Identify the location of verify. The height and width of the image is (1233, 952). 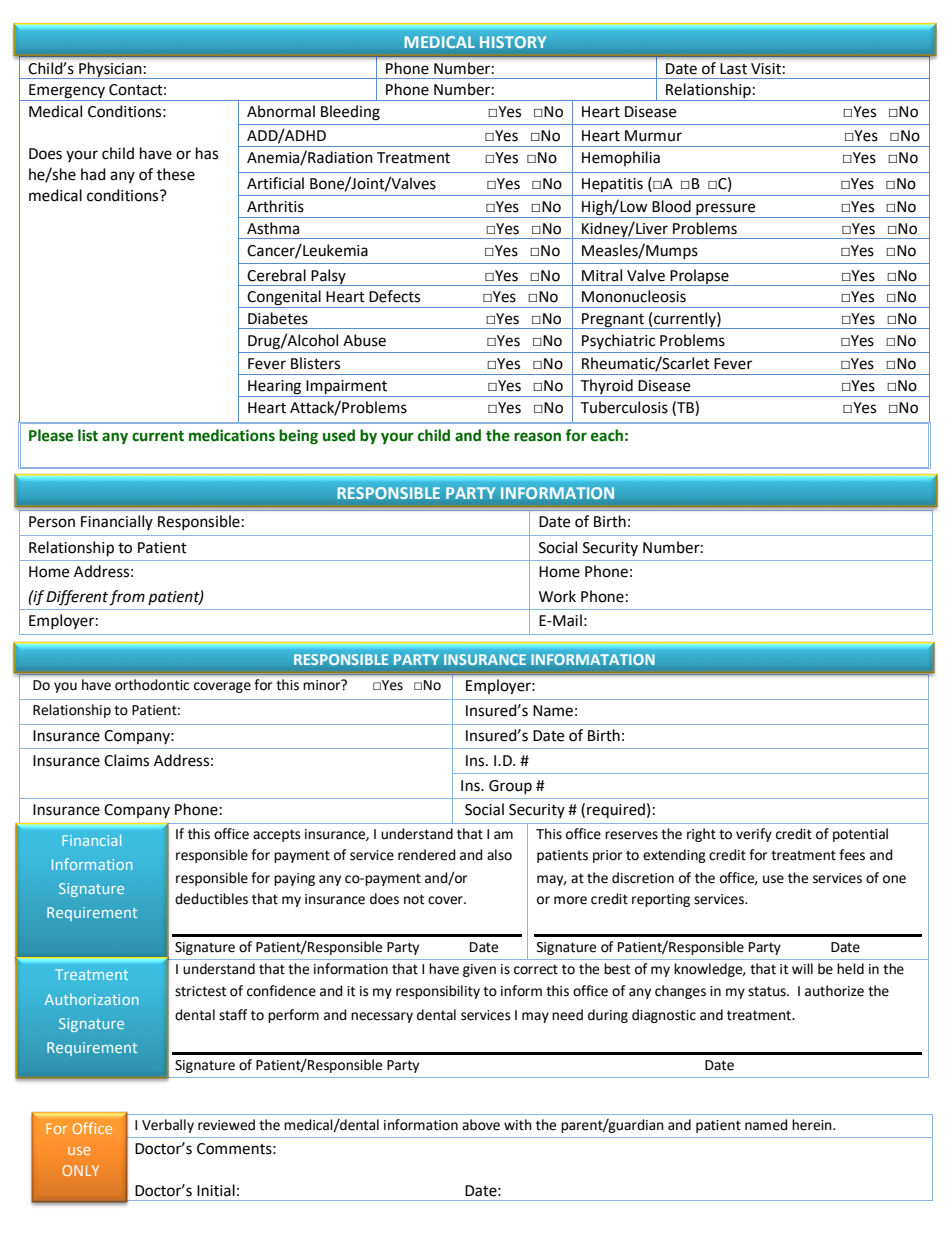
(754, 835).
